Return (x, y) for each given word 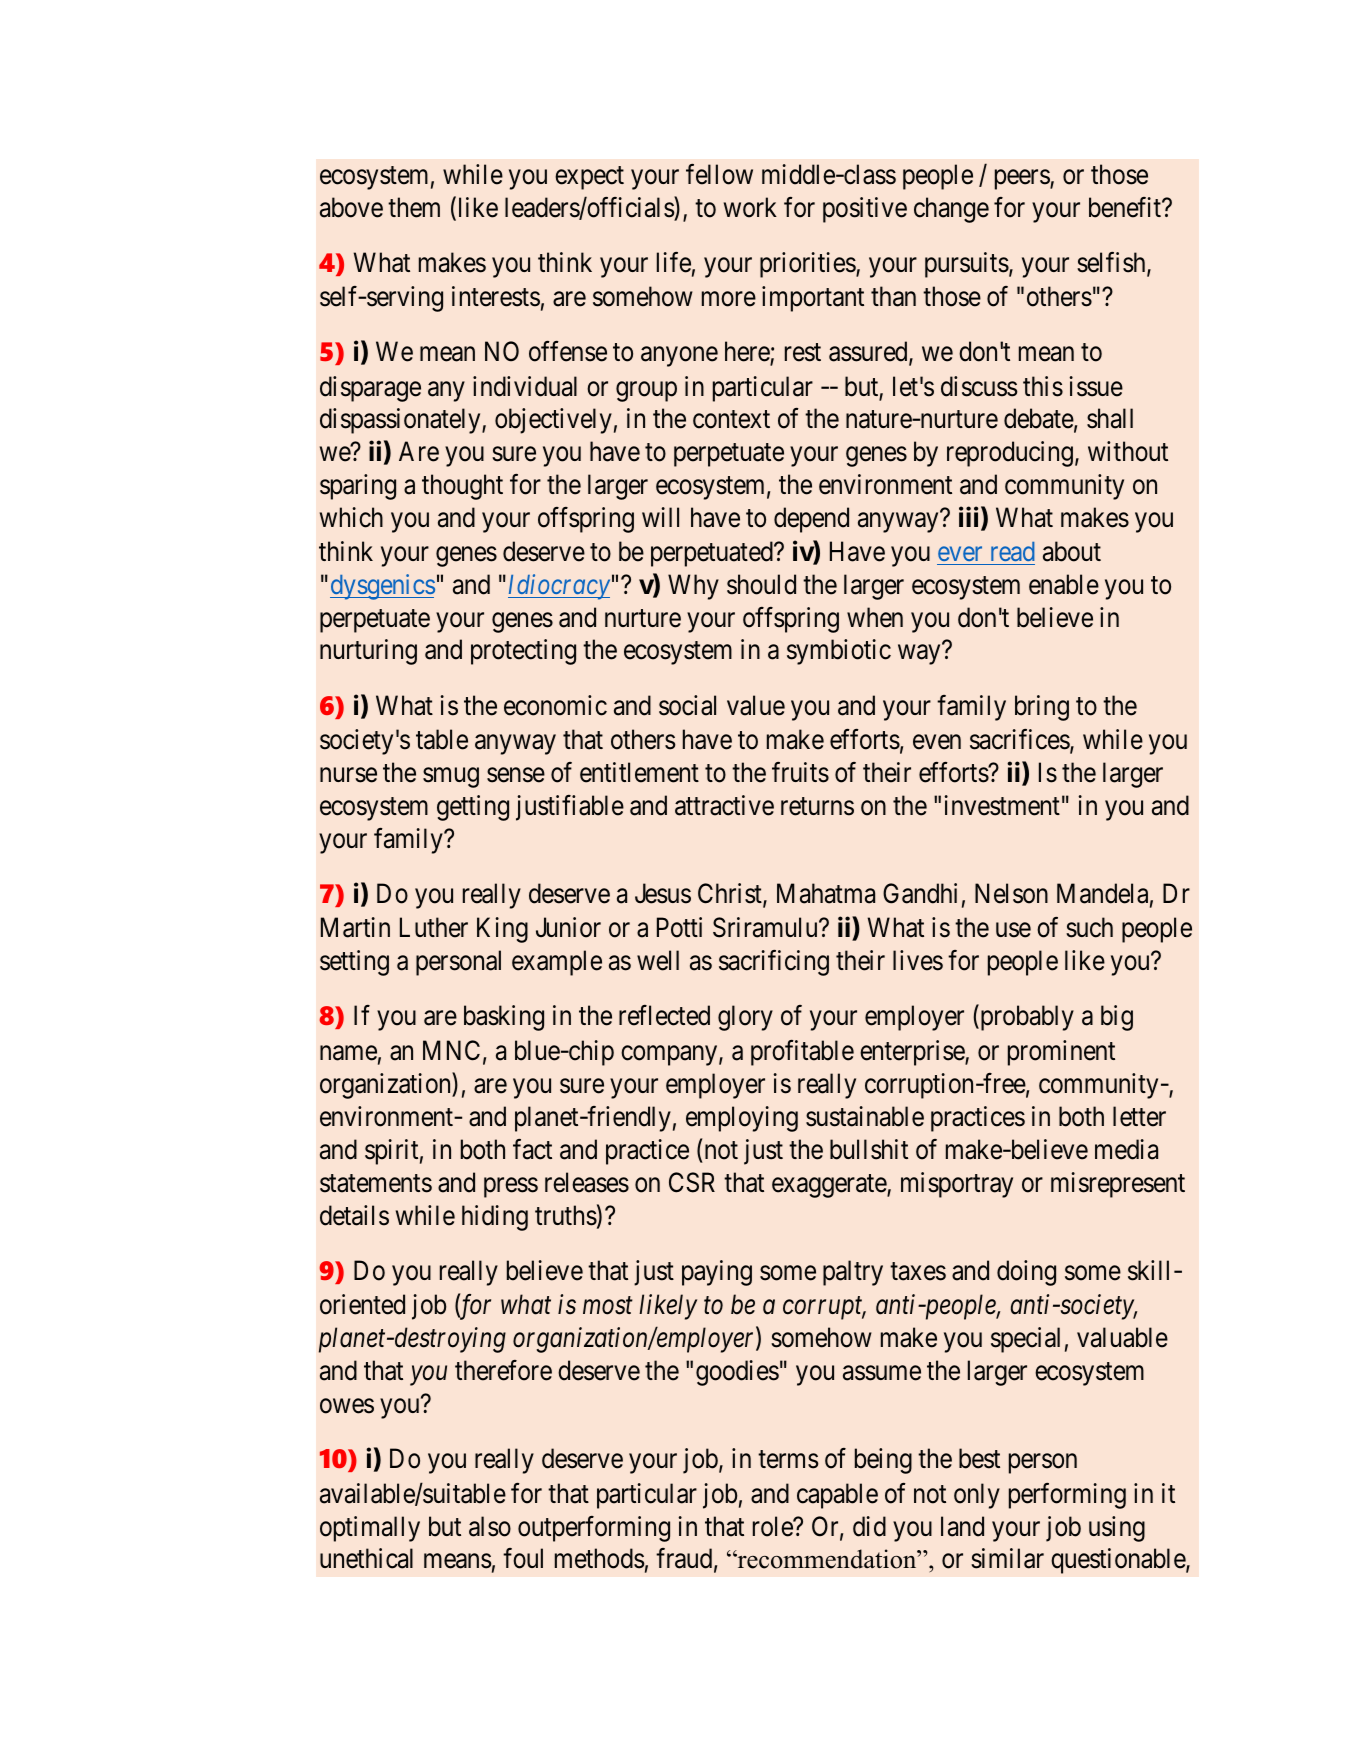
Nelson (1011, 893)
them (414, 207)
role (773, 1526)
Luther (434, 927)
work (750, 207)
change (951, 210)
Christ (731, 894)
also (490, 1526)
